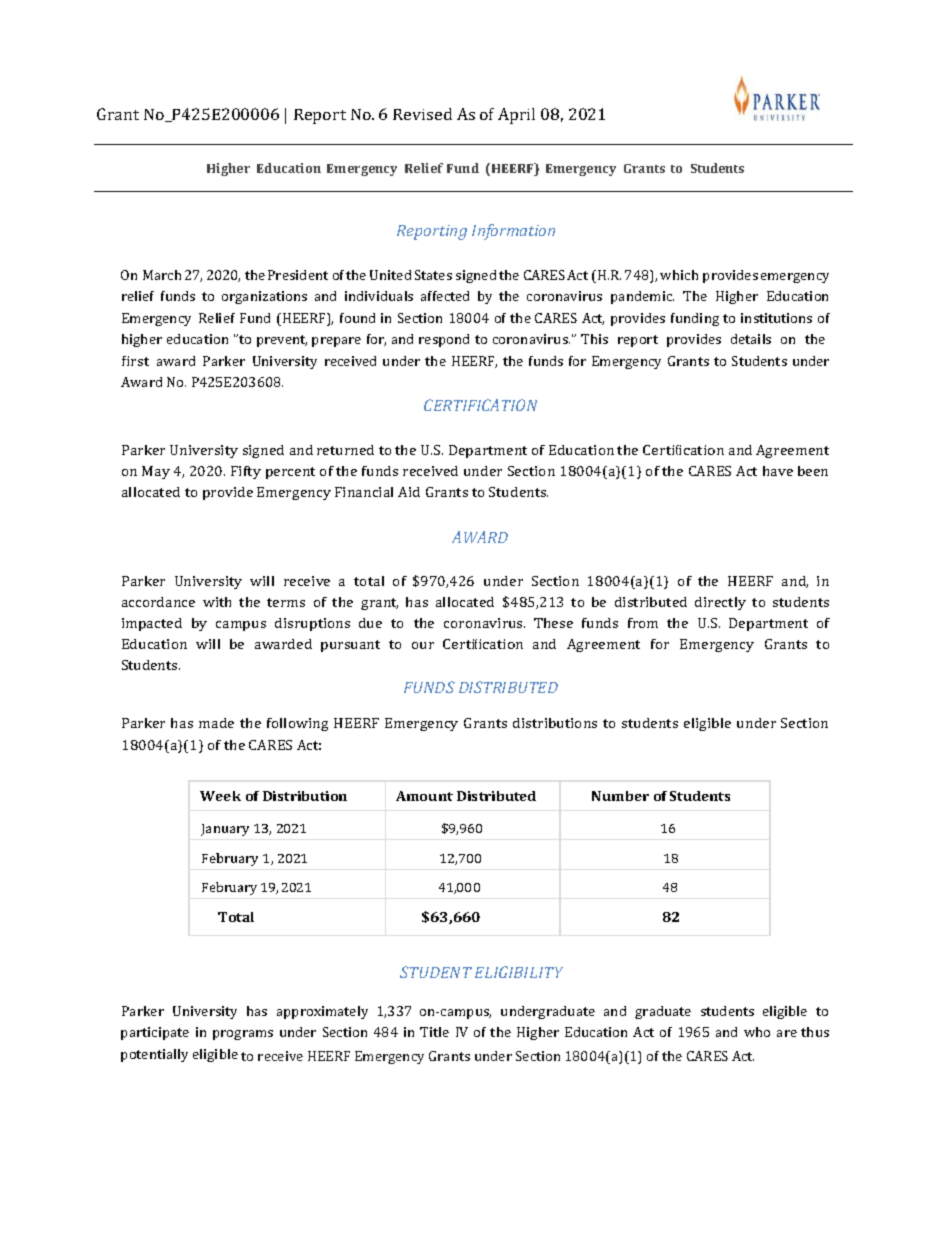 The height and width of the page is (1233, 952). What do you see at coordinates (217, 602) in the page?
I see `with` at bounding box center [217, 602].
